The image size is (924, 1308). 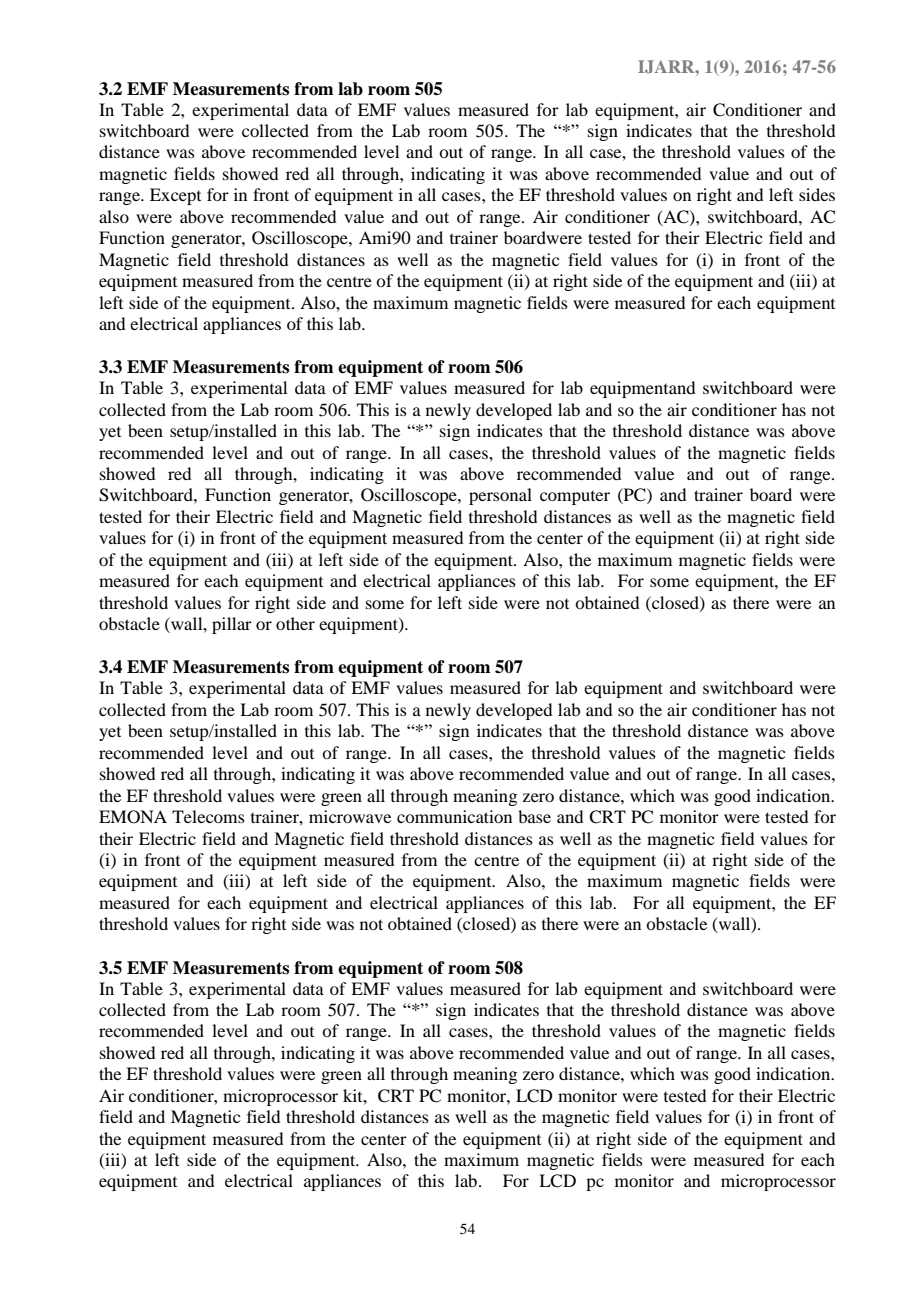 What do you see at coordinates (534, 816) in the page?
I see `base` at bounding box center [534, 816].
